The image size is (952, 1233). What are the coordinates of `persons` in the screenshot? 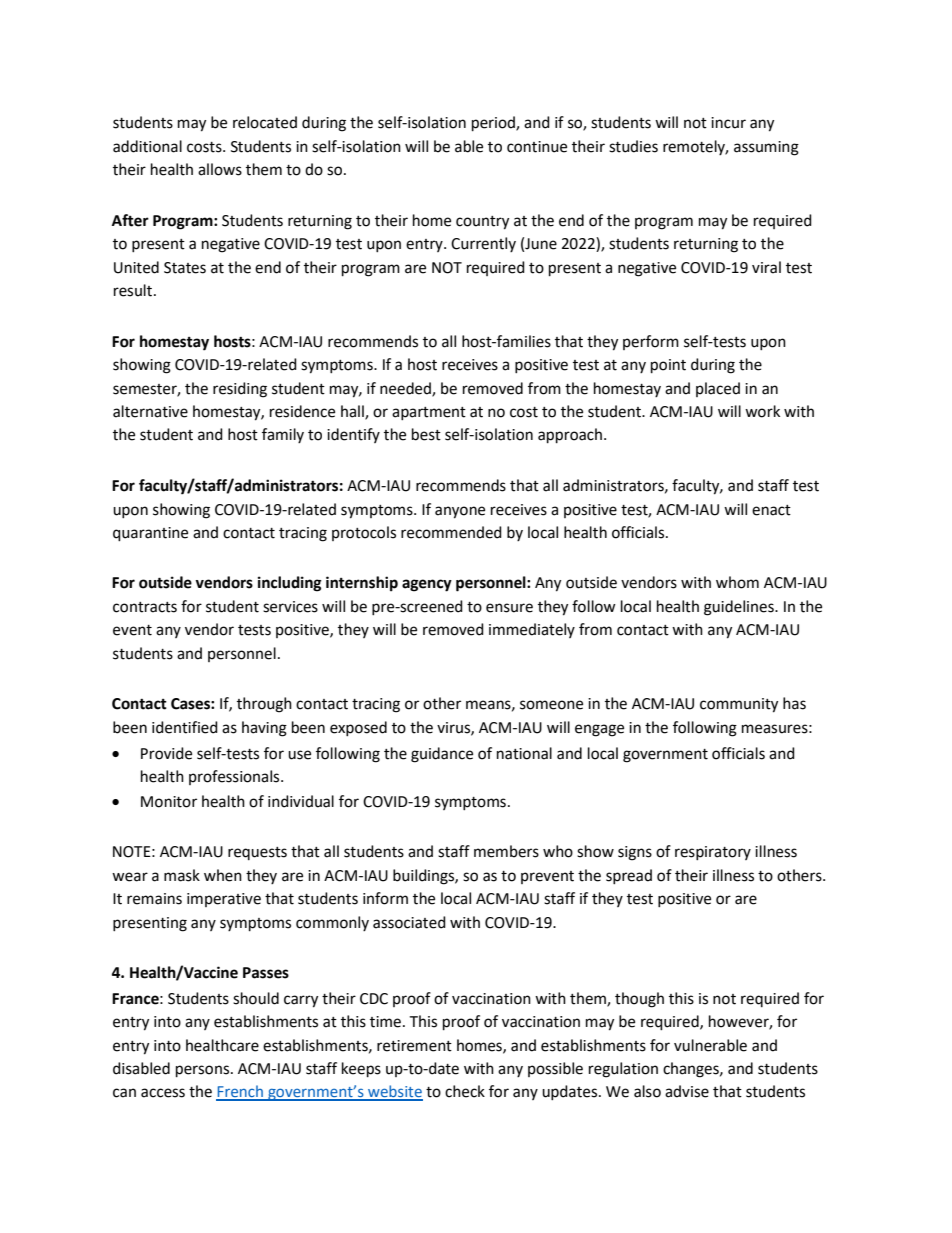 It's located at (204, 1071).
